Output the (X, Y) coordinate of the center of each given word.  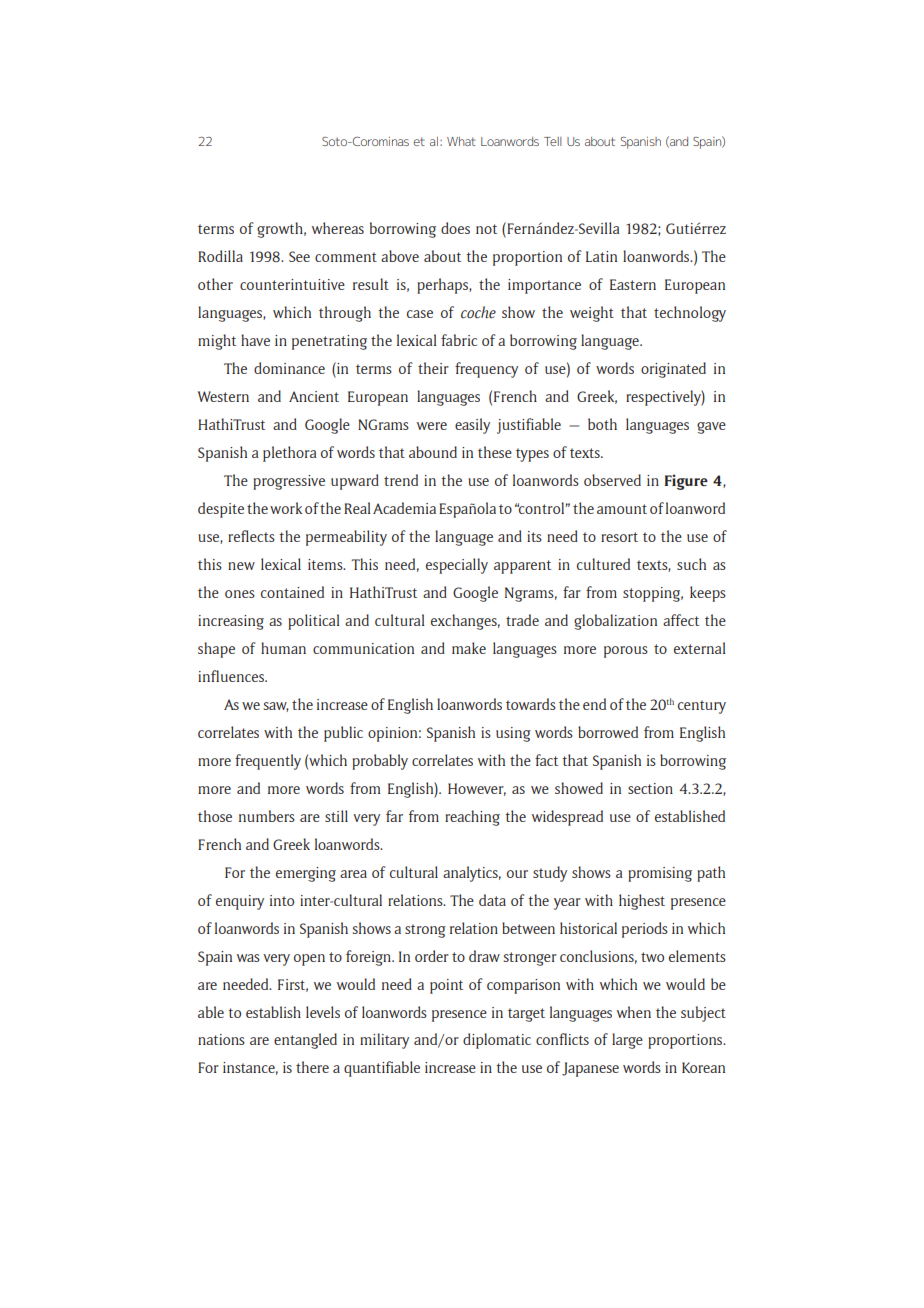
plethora (289, 454)
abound (433, 452)
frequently (268, 762)
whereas (338, 228)
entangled (305, 1041)
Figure (686, 482)
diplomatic (497, 1041)
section (650, 788)
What (461, 141)
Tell (553, 141)
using (513, 734)
